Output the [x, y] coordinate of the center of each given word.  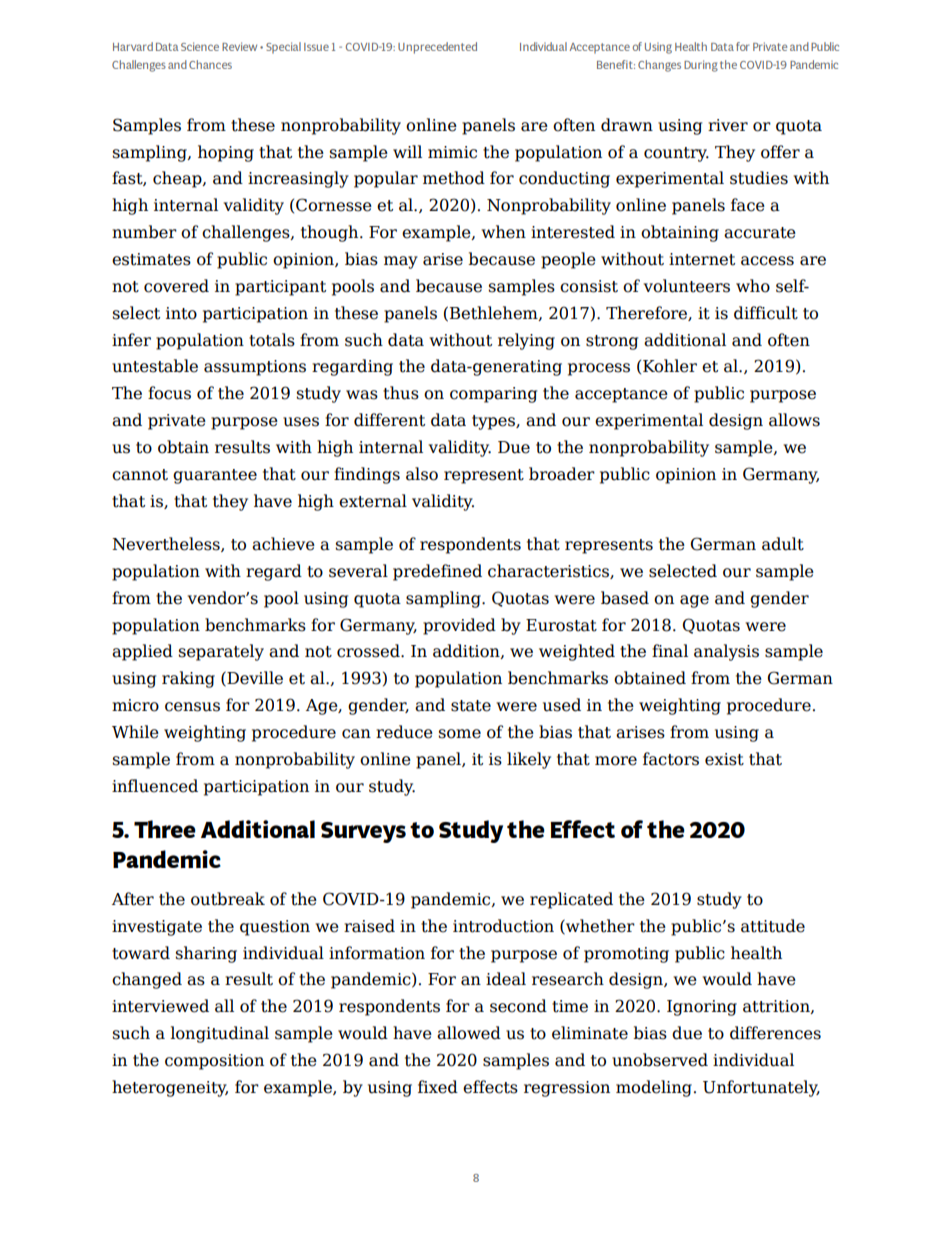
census [192, 707]
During [701, 66]
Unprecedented [437, 48]
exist [724, 759]
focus [169, 393]
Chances [210, 64]
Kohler [670, 366]
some [459, 734]
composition [214, 1062]
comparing [493, 395]
